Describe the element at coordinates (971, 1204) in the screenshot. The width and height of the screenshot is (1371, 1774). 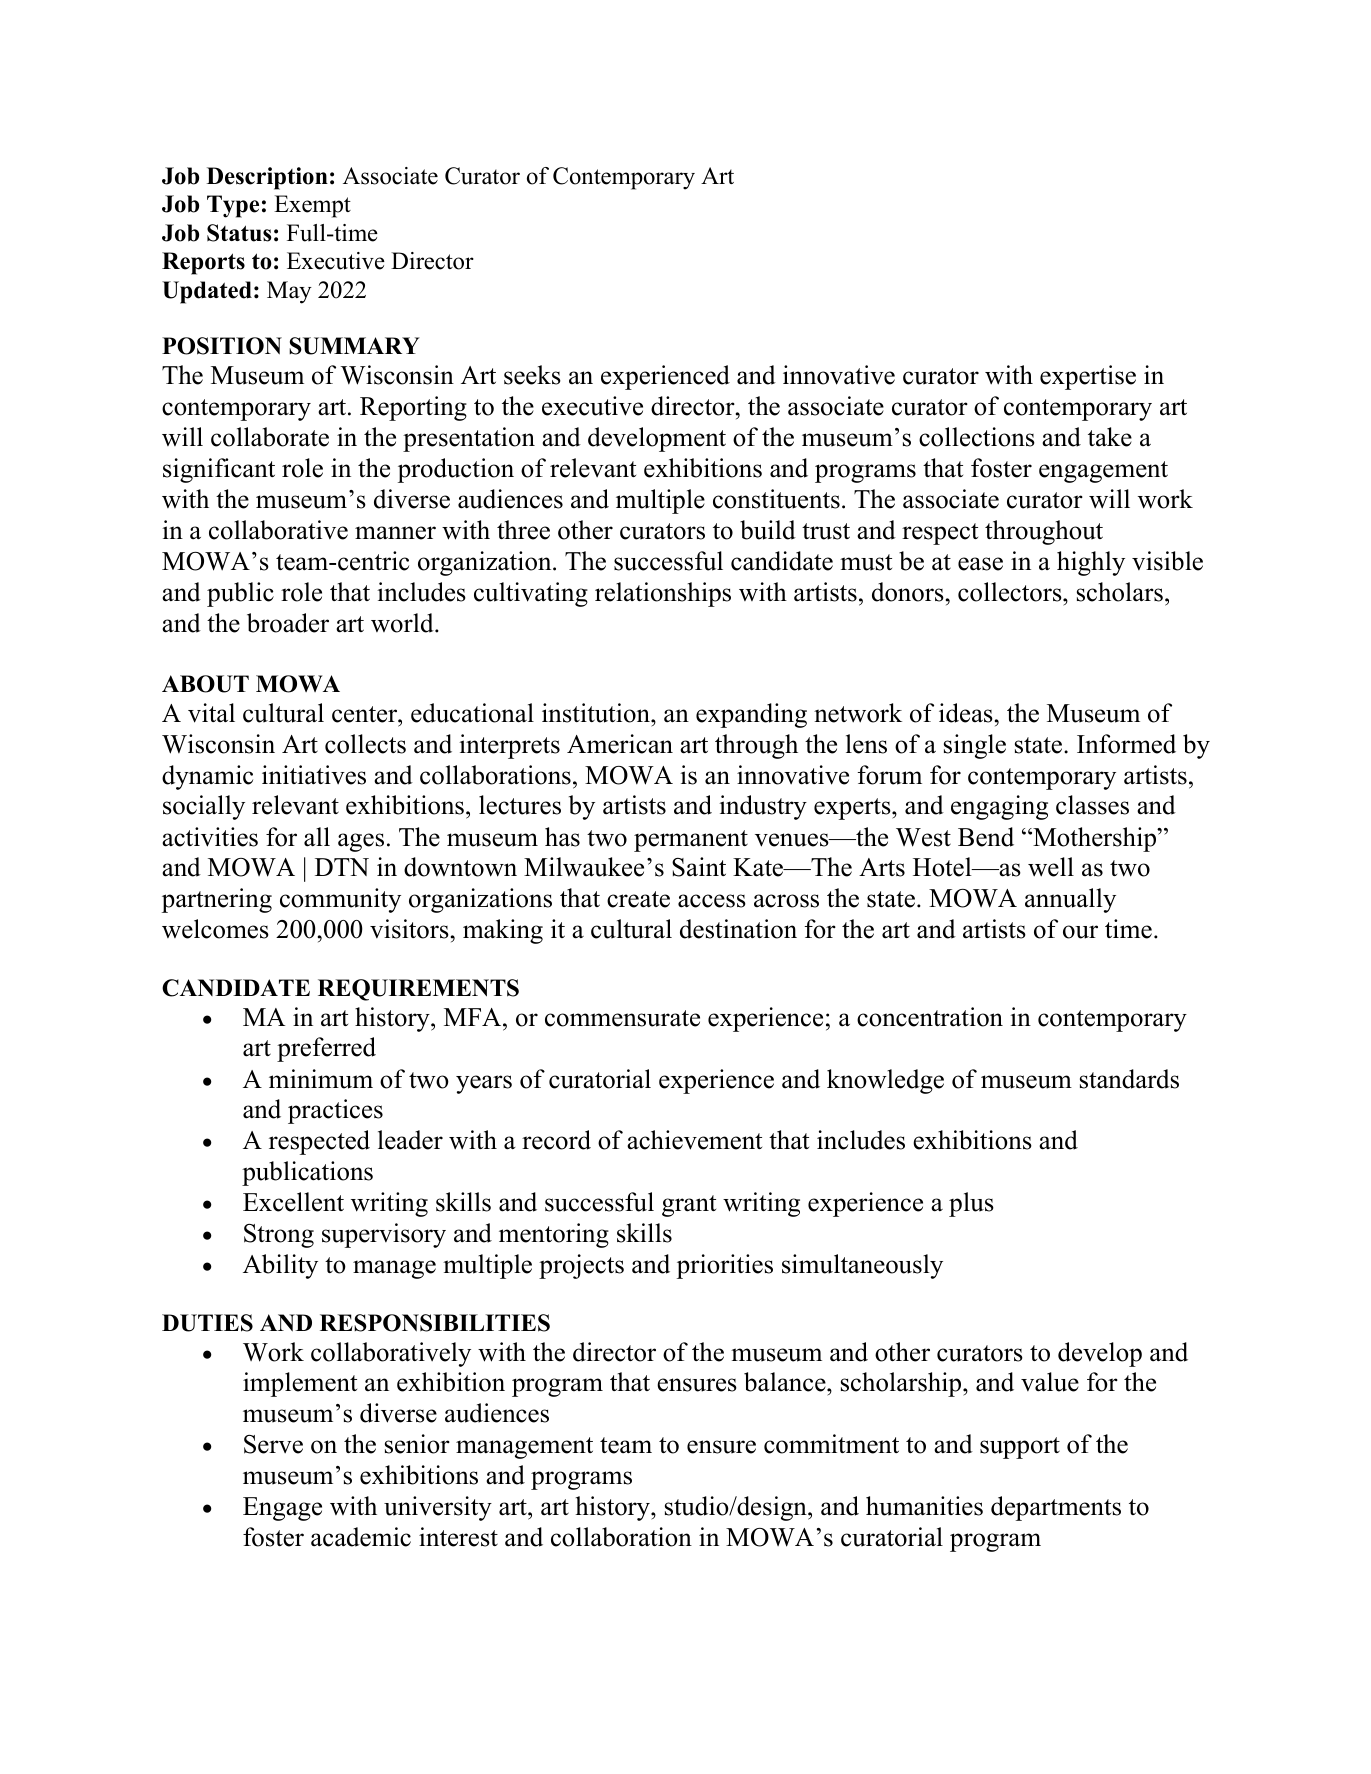
I see `plus` at that location.
